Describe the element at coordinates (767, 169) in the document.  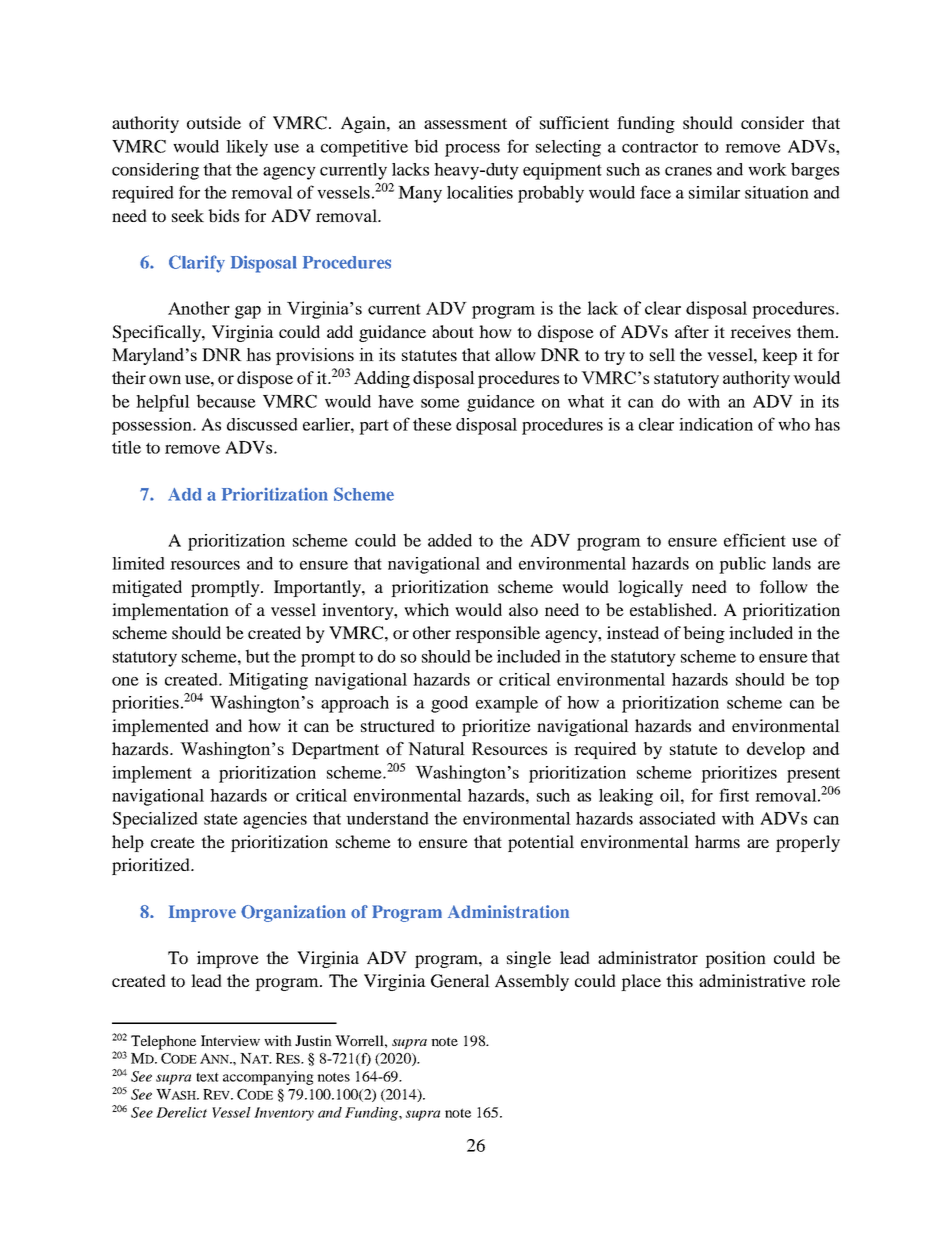
I see `work` at that location.
